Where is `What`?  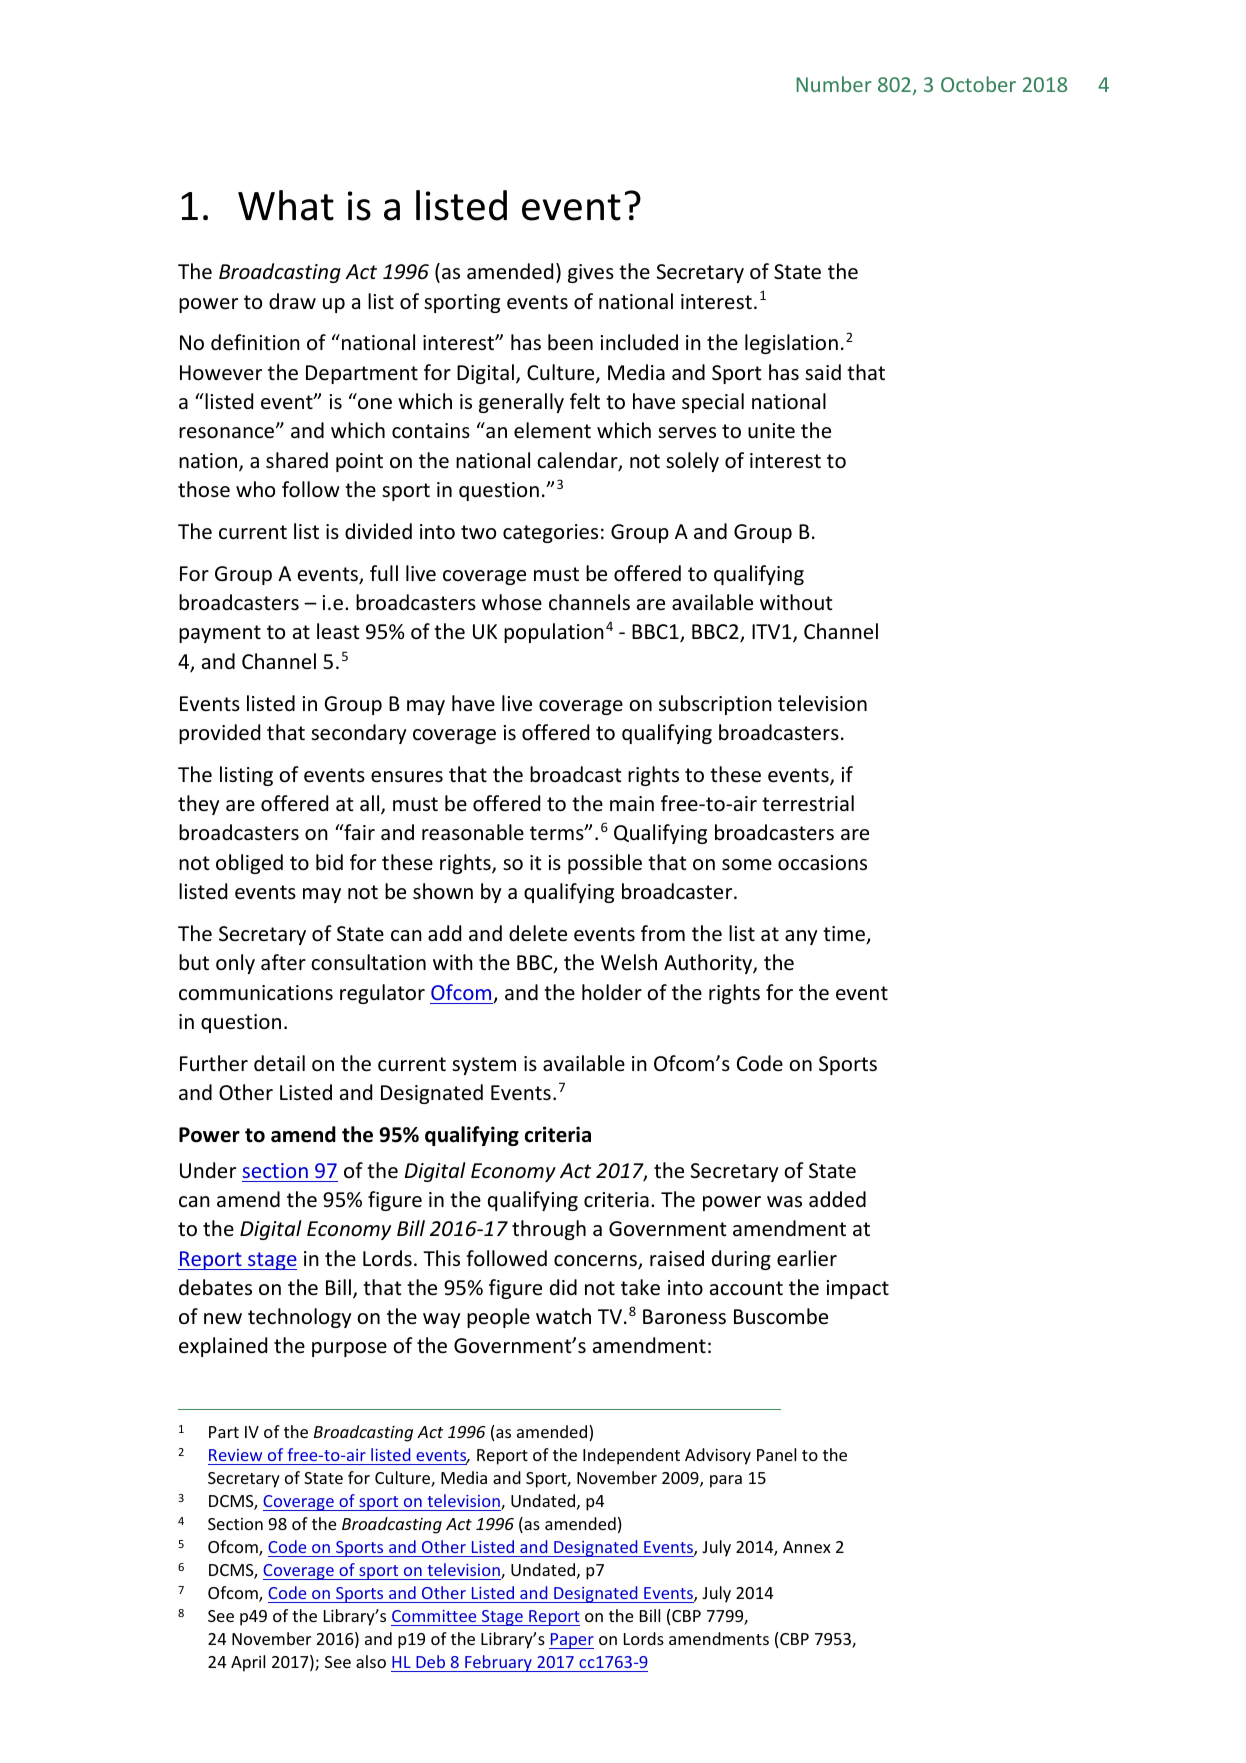
What is located at coordinates (286, 205).
